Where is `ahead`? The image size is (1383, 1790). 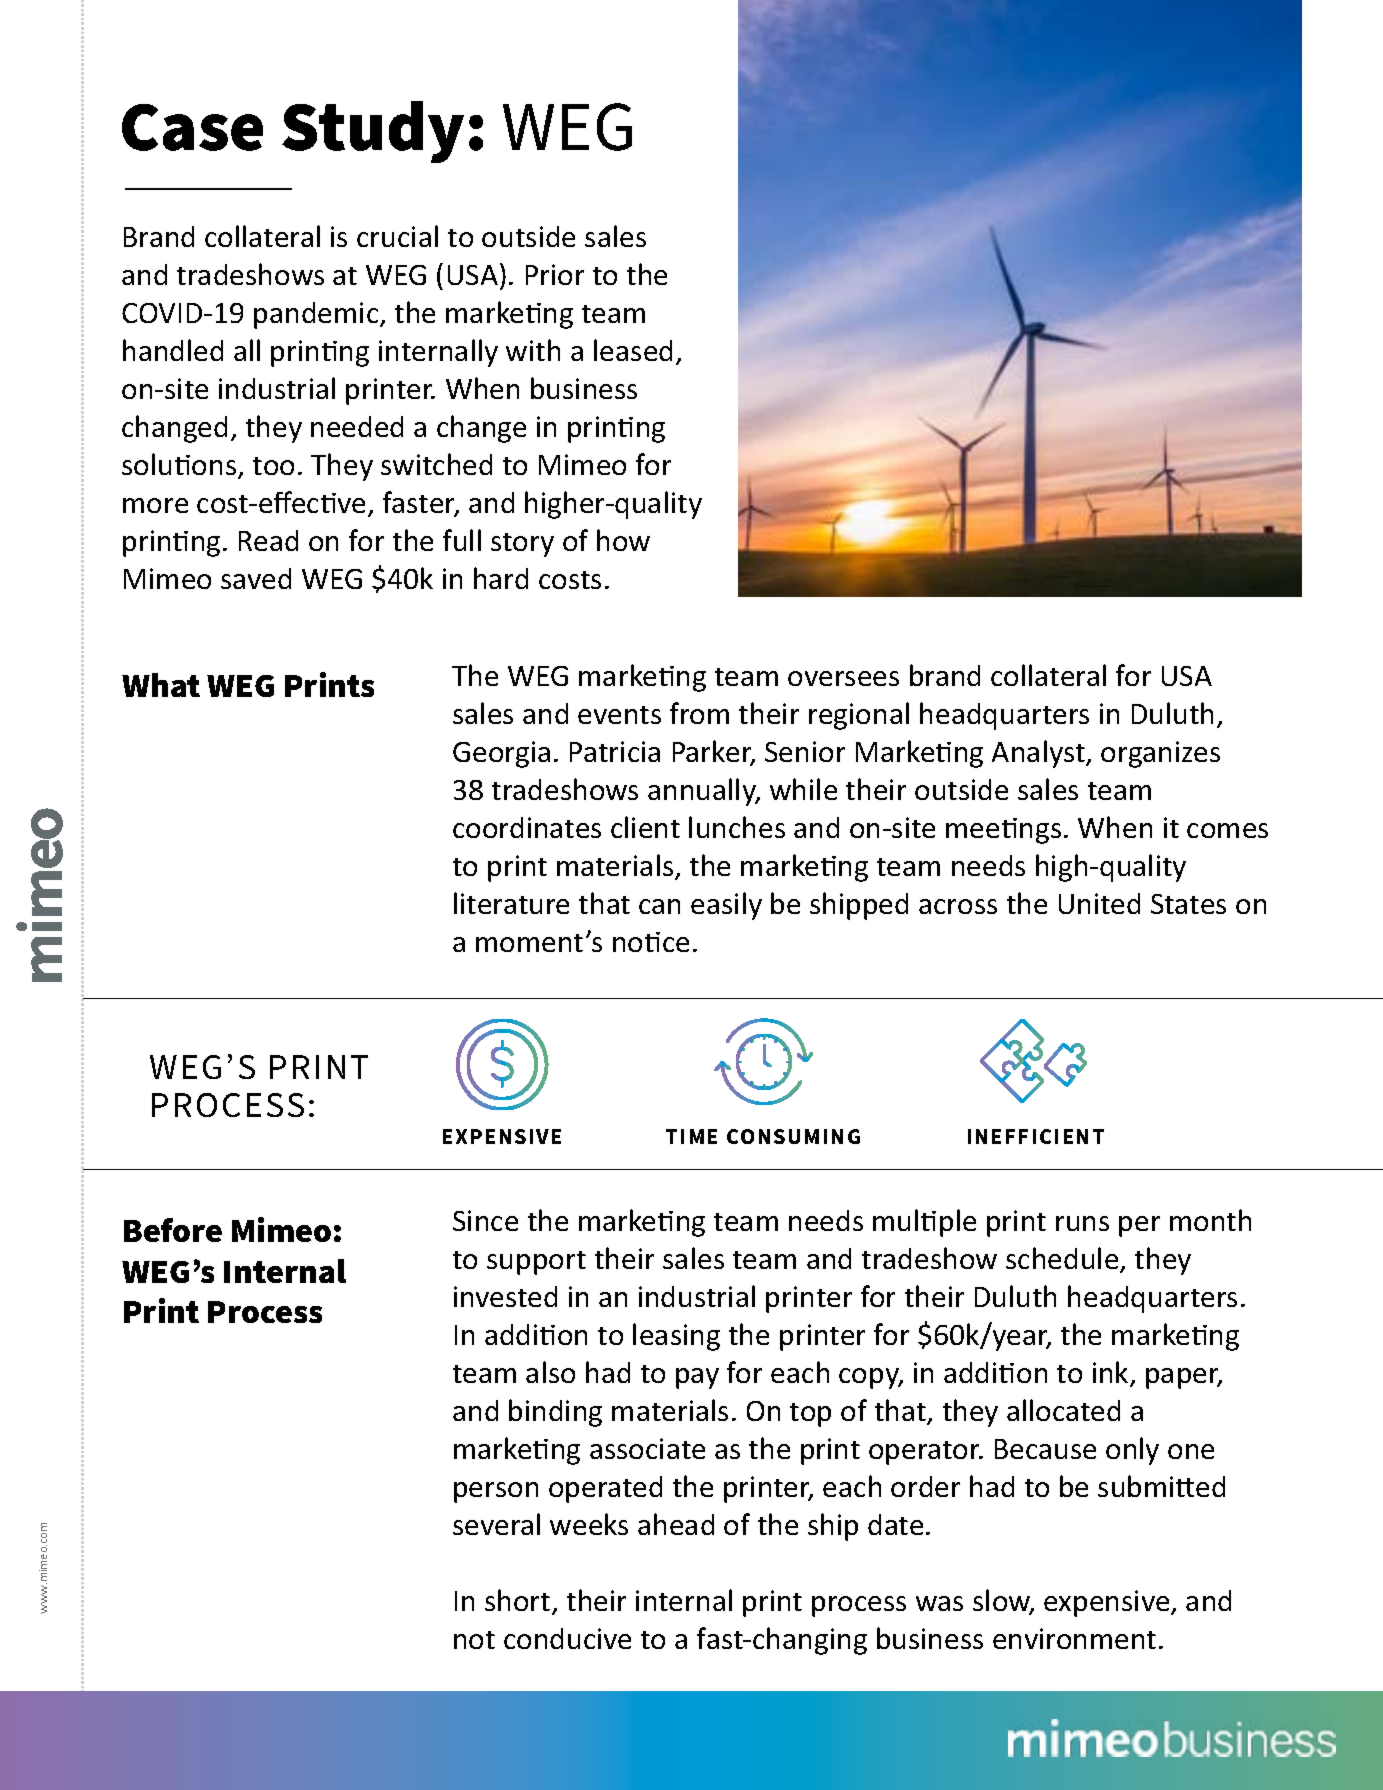
ahead is located at coordinates (676, 1524).
